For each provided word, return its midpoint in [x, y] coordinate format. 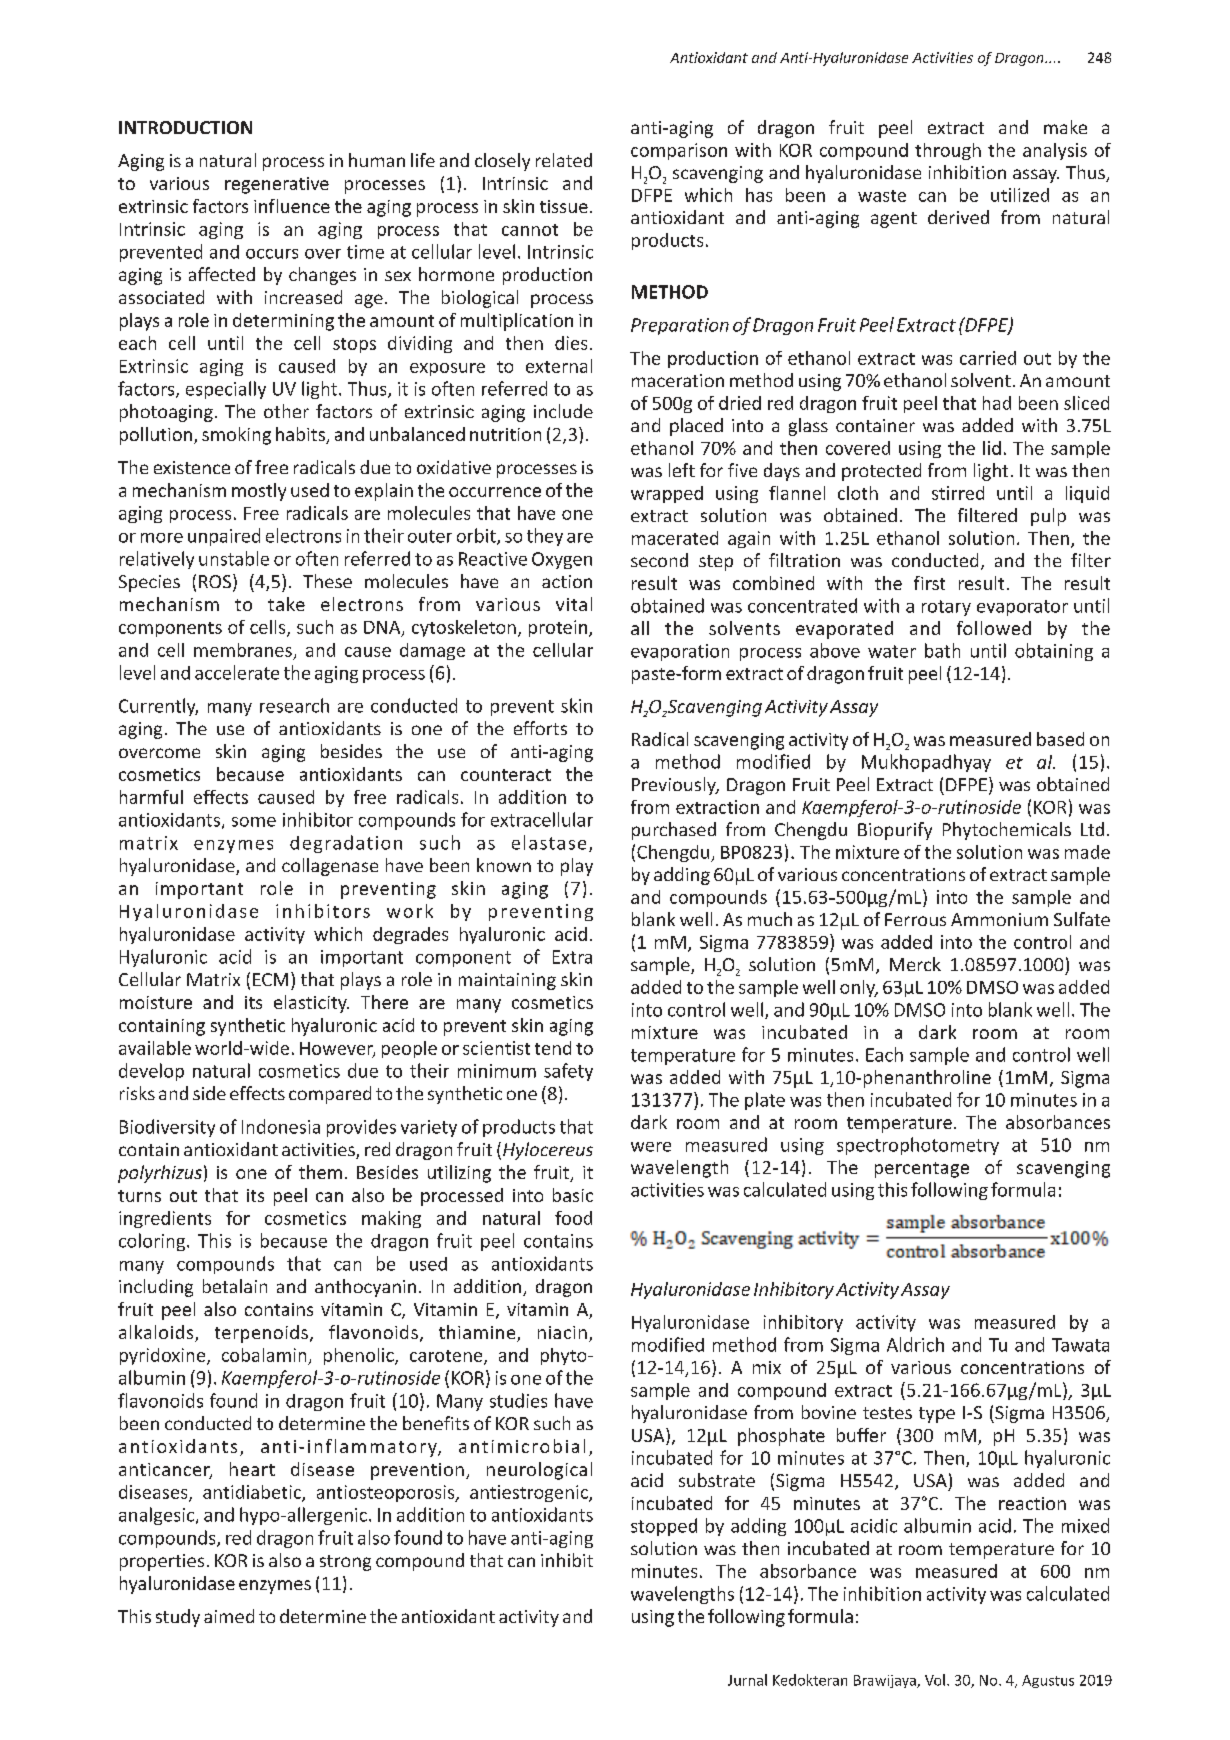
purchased [674, 831]
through [948, 151]
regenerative [277, 185]
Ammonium [999, 919]
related [564, 160]
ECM [270, 979]
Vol [935, 1680]
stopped [664, 1527]
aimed [229, 1616]
